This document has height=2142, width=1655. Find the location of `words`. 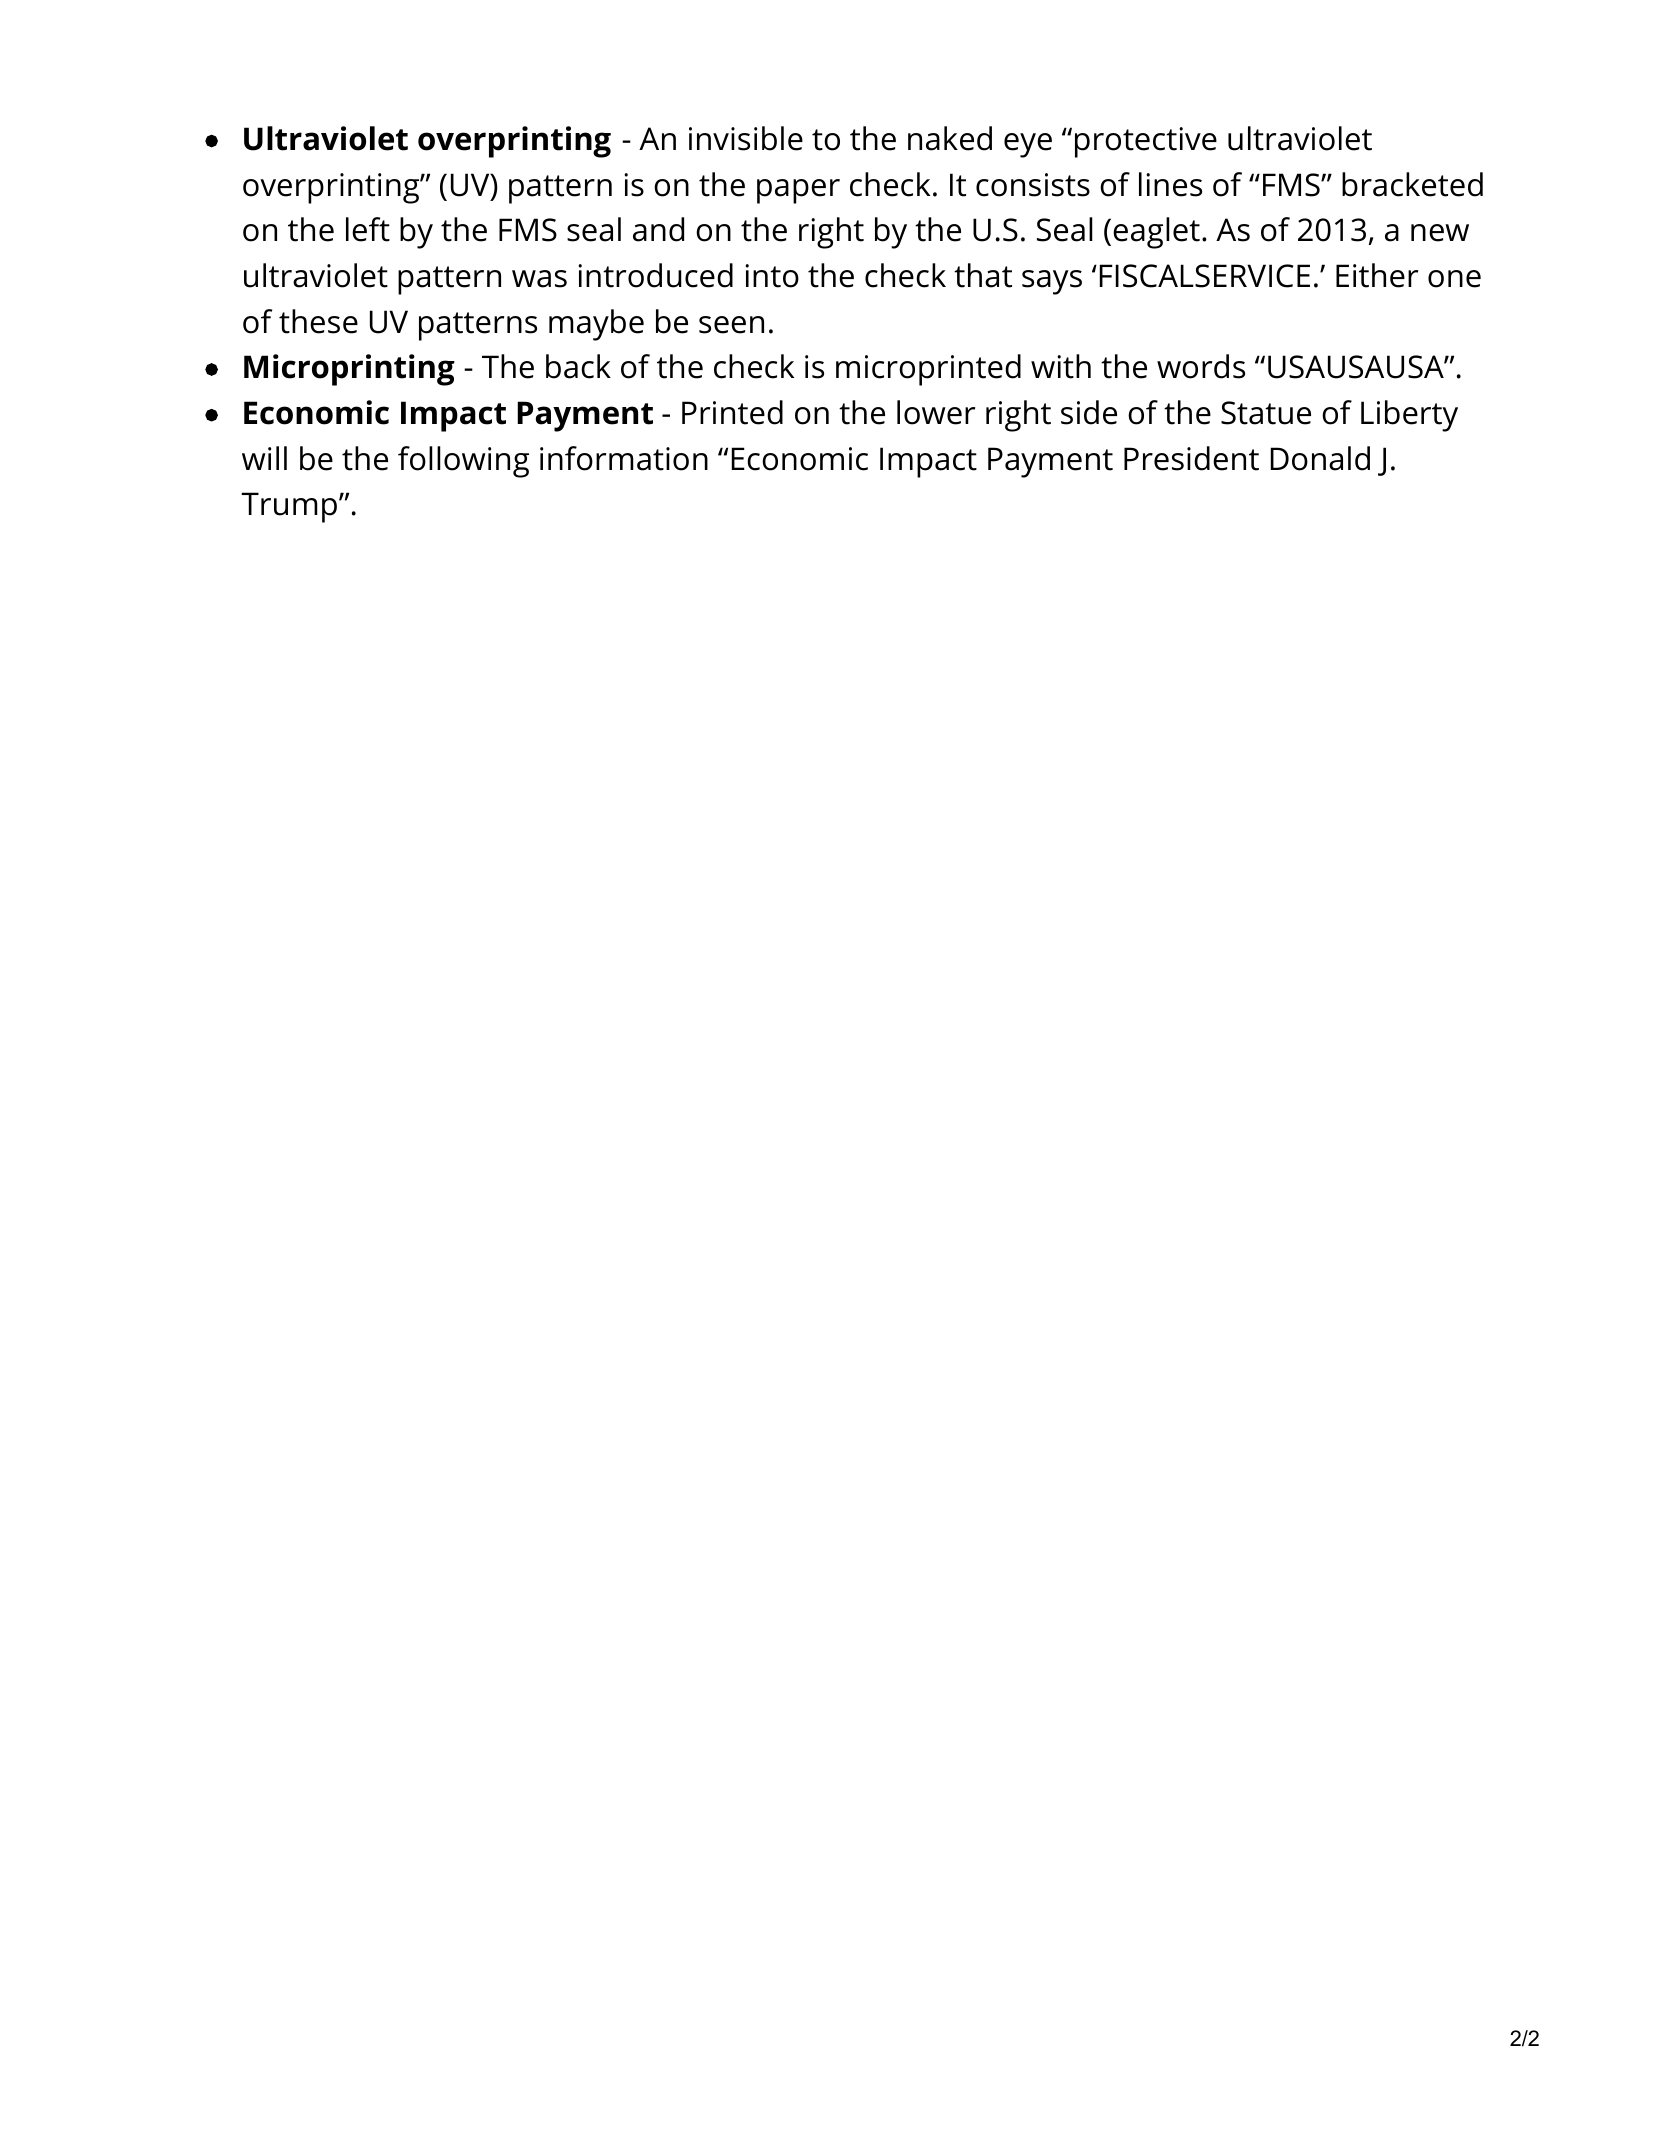

words is located at coordinates (1201, 366).
